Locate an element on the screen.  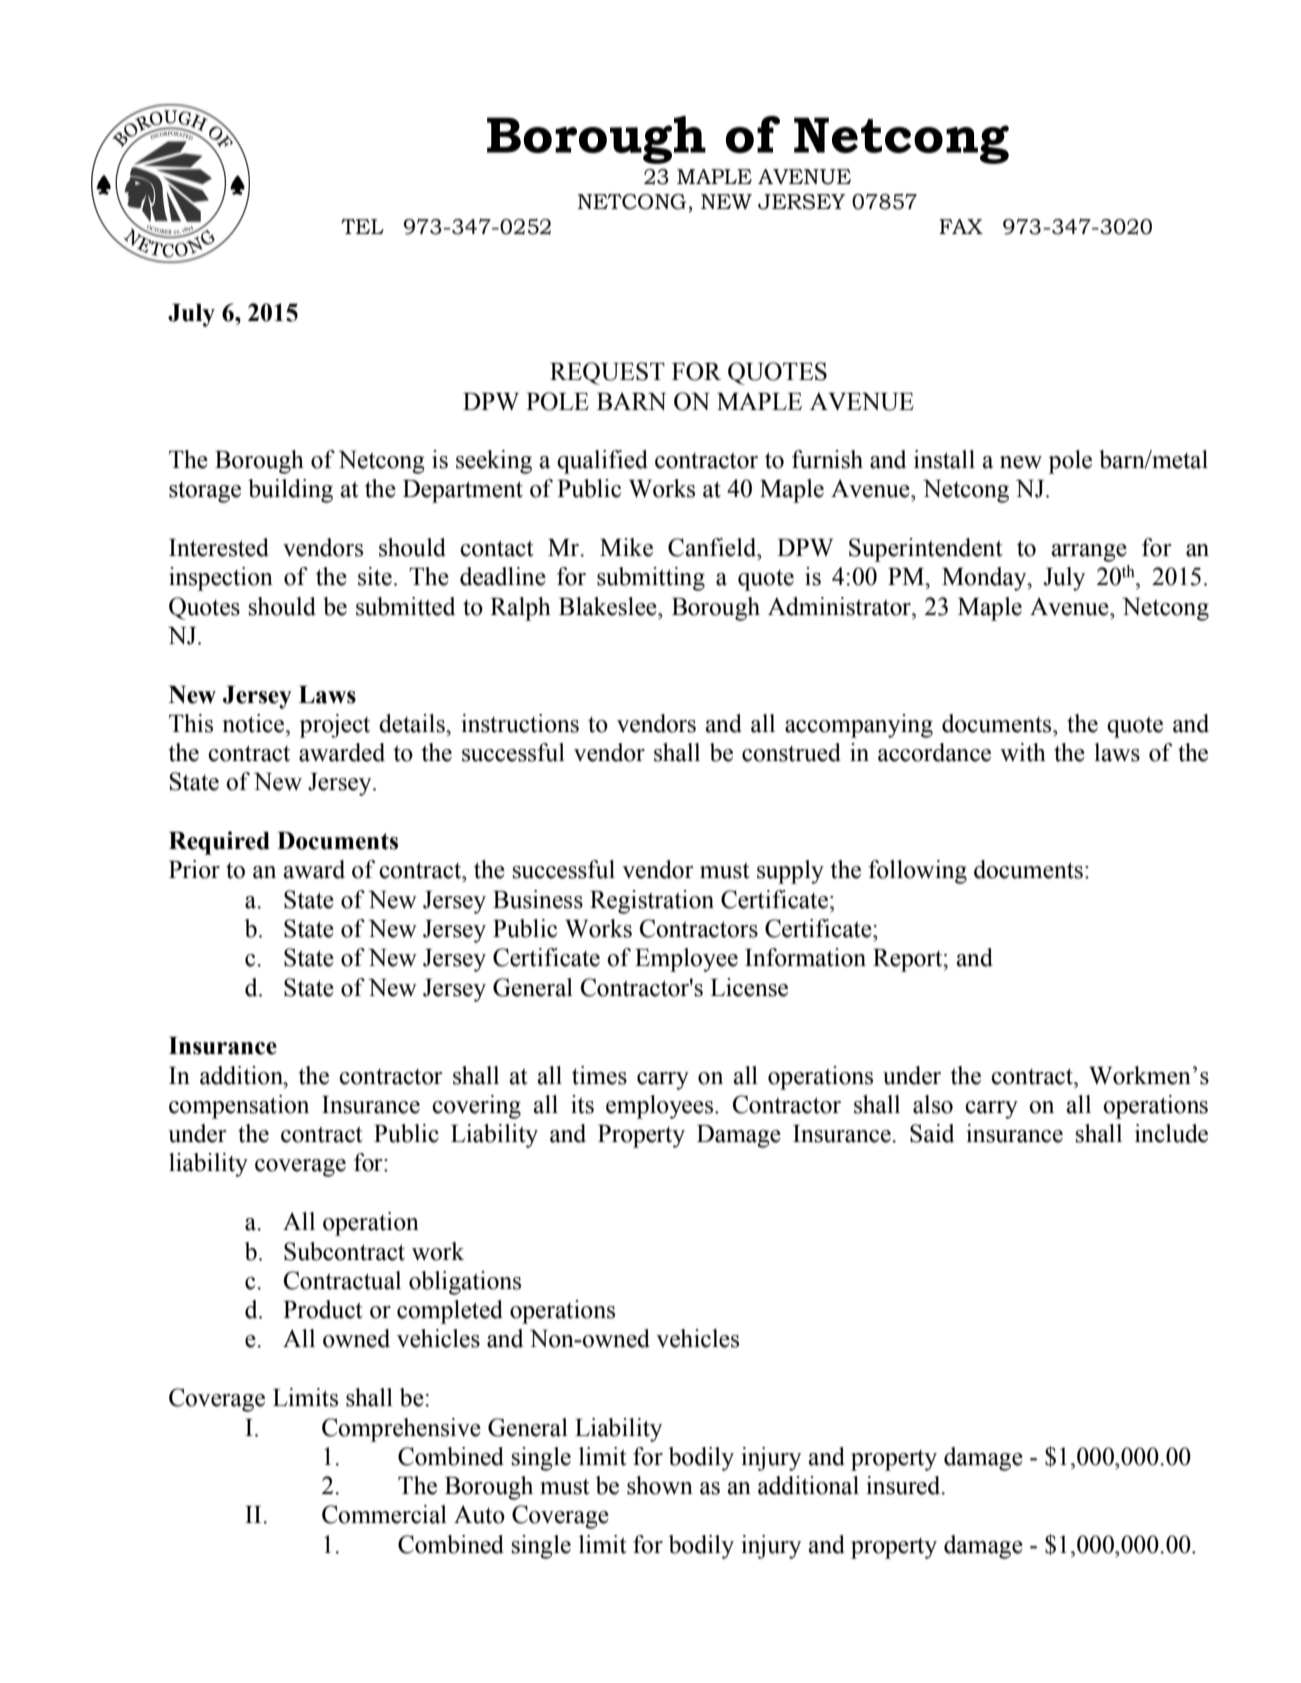
obligations is located at coordinates (465, 1283).
